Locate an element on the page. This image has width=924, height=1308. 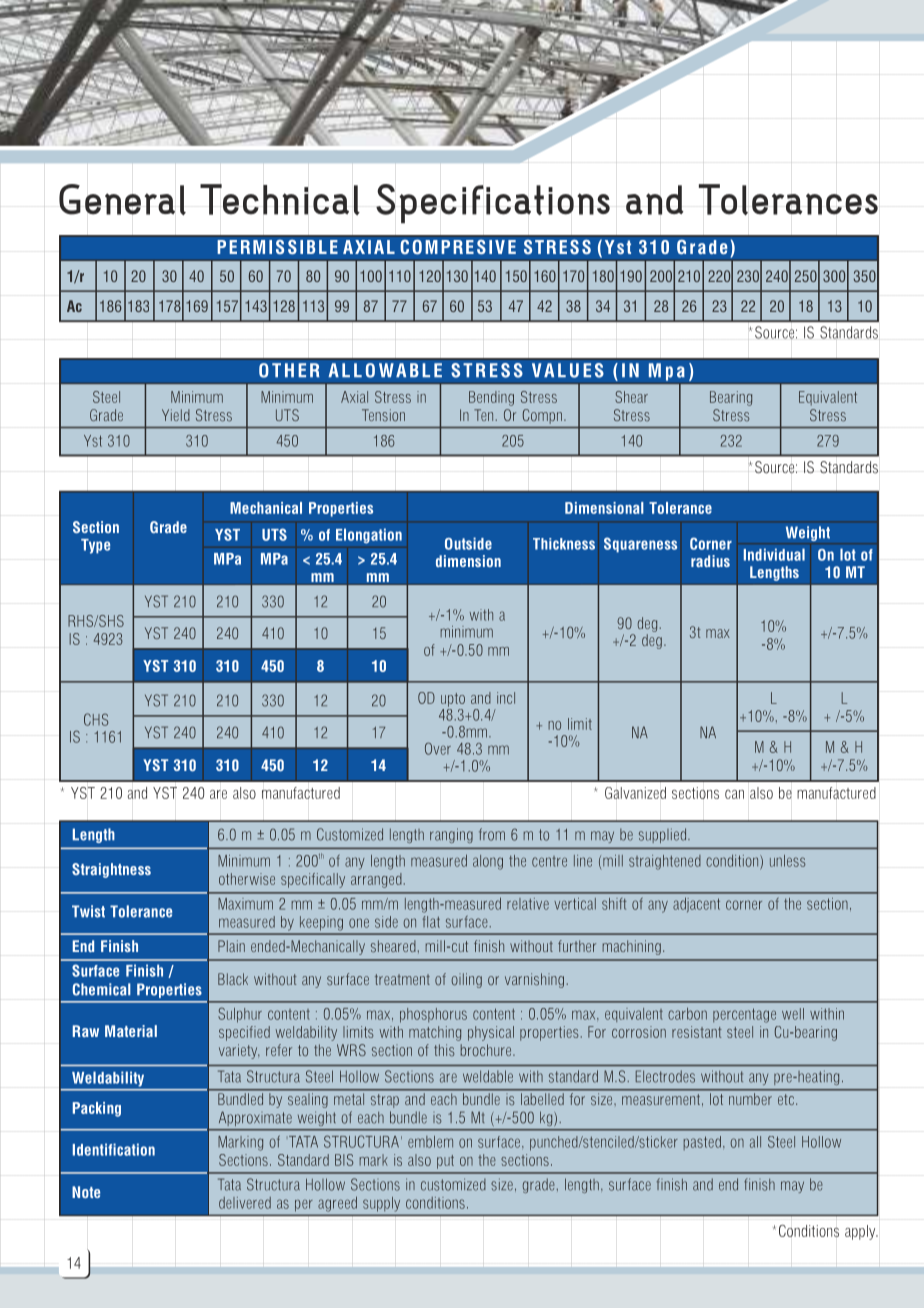
General is located at coordinates (122, 199).
